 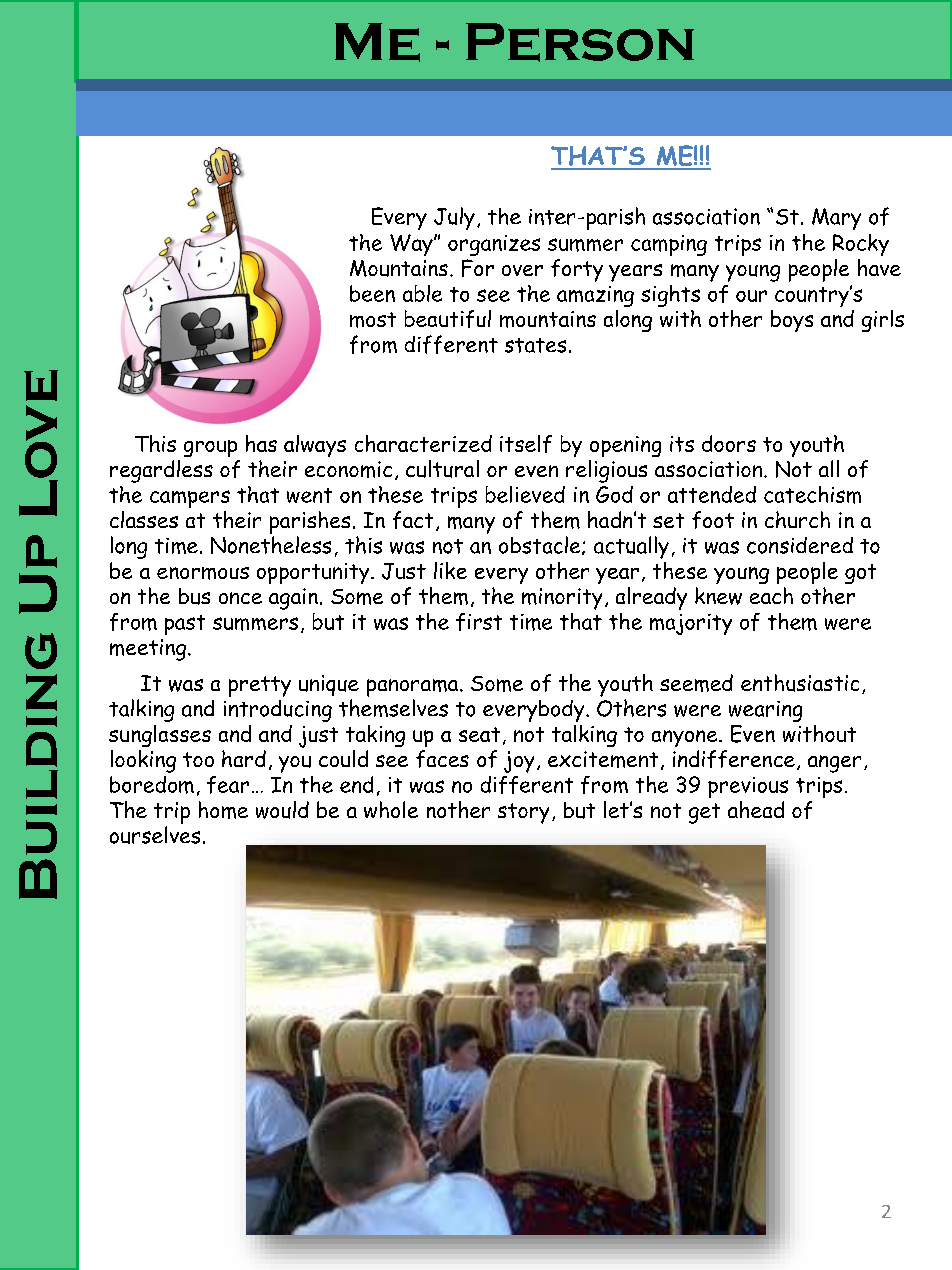 I want to click on Person, so click(x=580, y=42).
